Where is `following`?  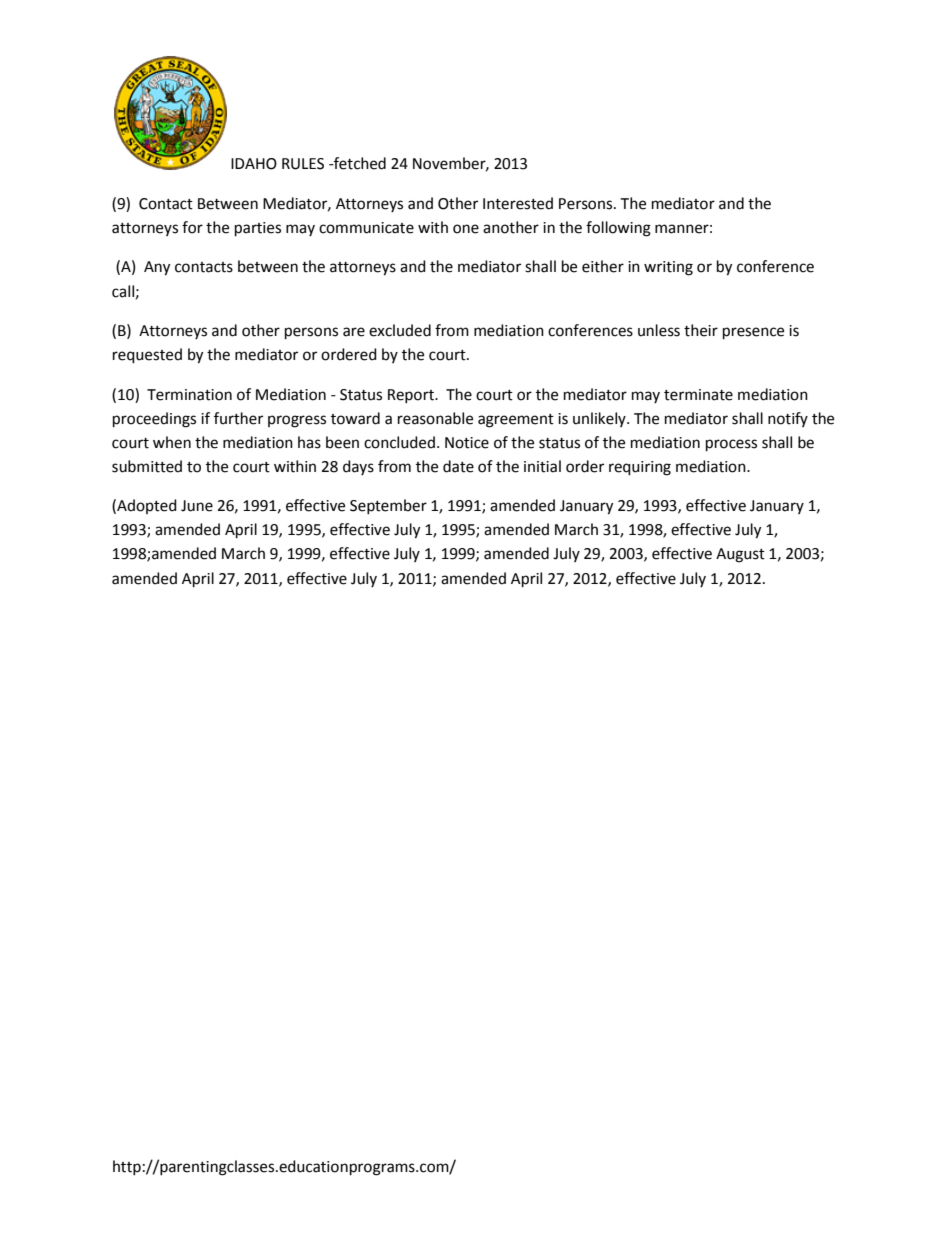
following is located at coordinates (618, 229).
